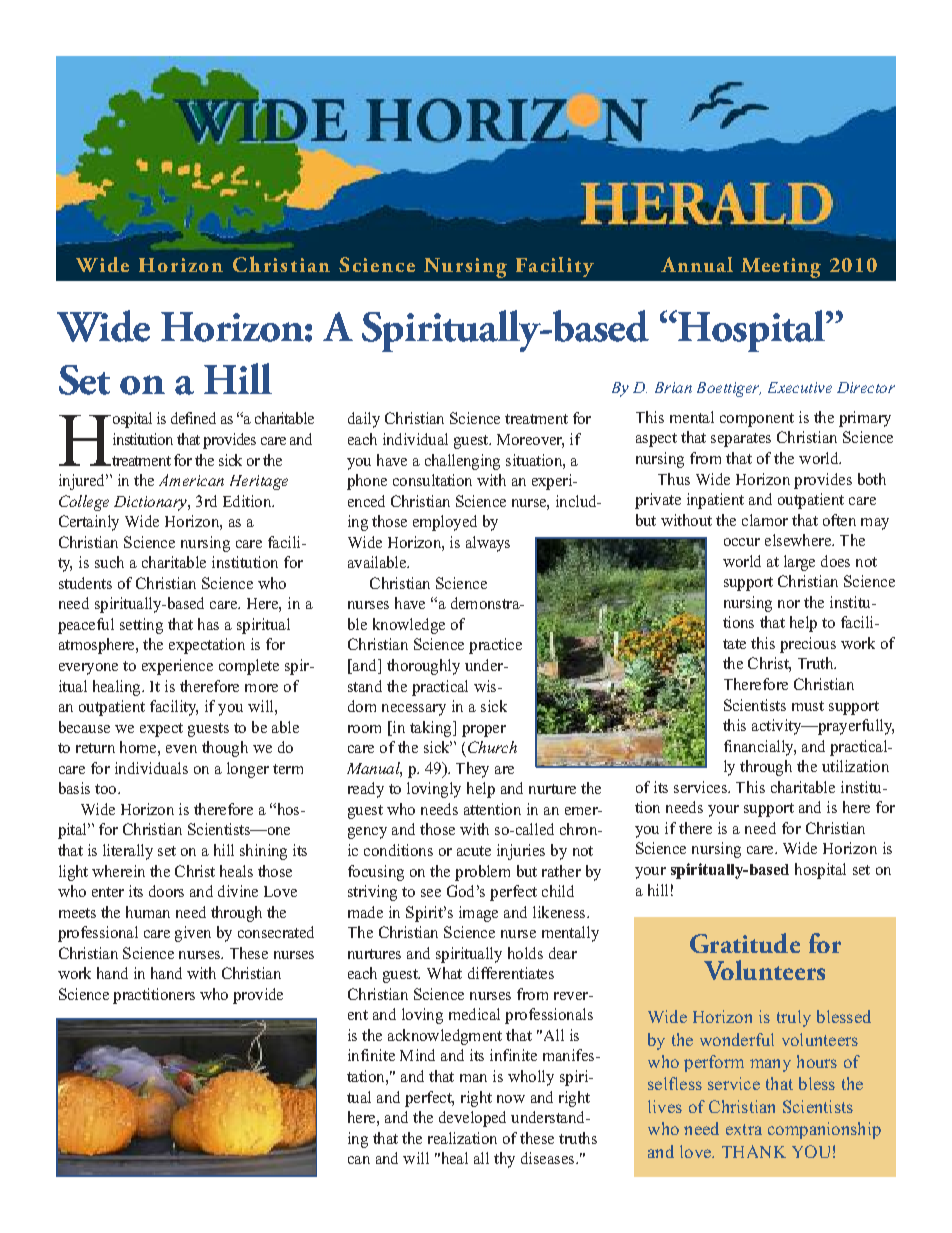 Image resolution: width=952 pixels, height=1233 pixels. Describe the element at coordinates (417, 1055) in the image. I see `Mind` at that location.
